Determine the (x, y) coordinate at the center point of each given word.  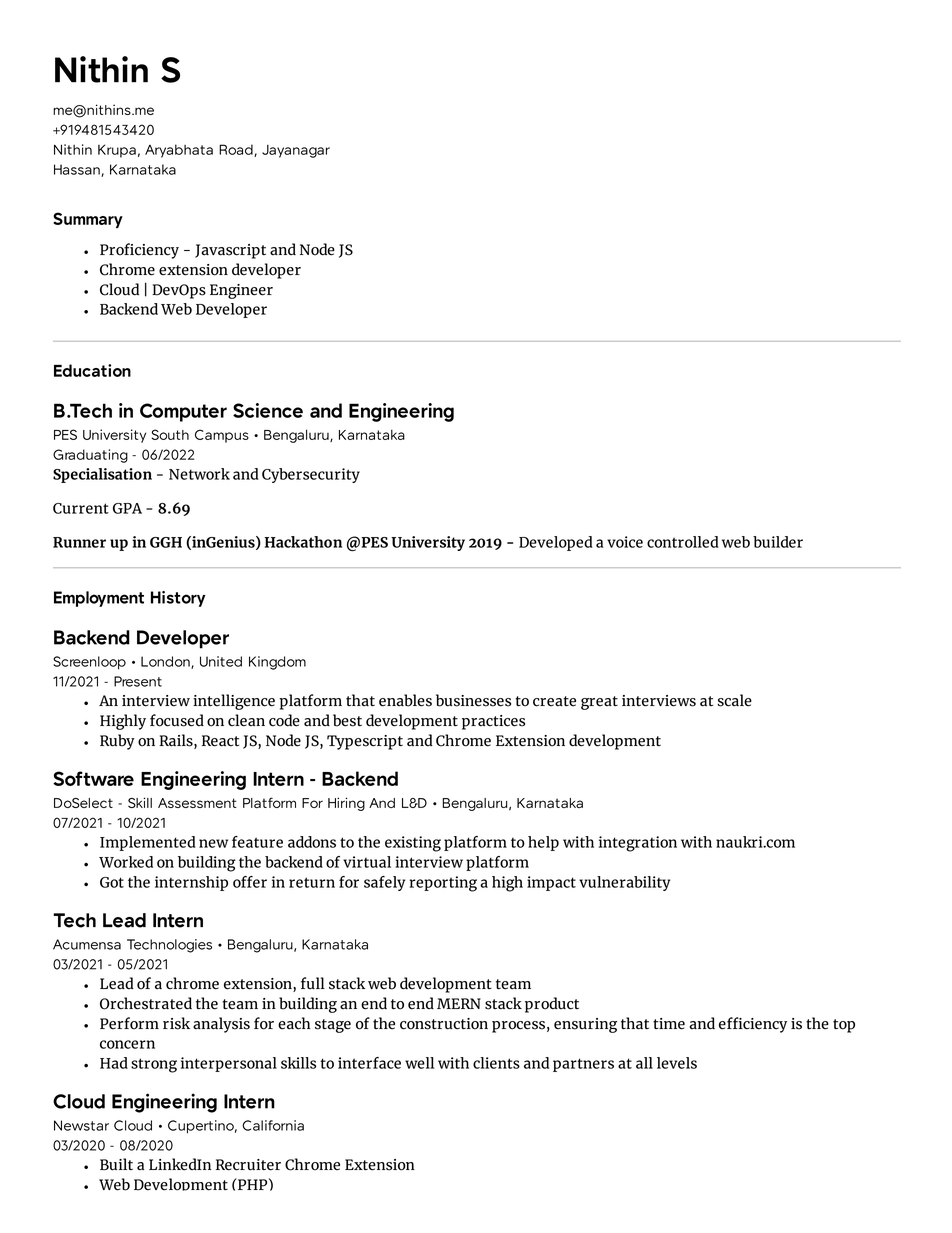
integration (638, 844)
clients (496, 1063)
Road (237, 150)
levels (677, 1063)
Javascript (230, 251)
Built (116, 1164)
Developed (555, 543)
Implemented (147, 843)
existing (413, 844)
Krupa (117, 151)
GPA (127, 508)
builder (778, 542)
